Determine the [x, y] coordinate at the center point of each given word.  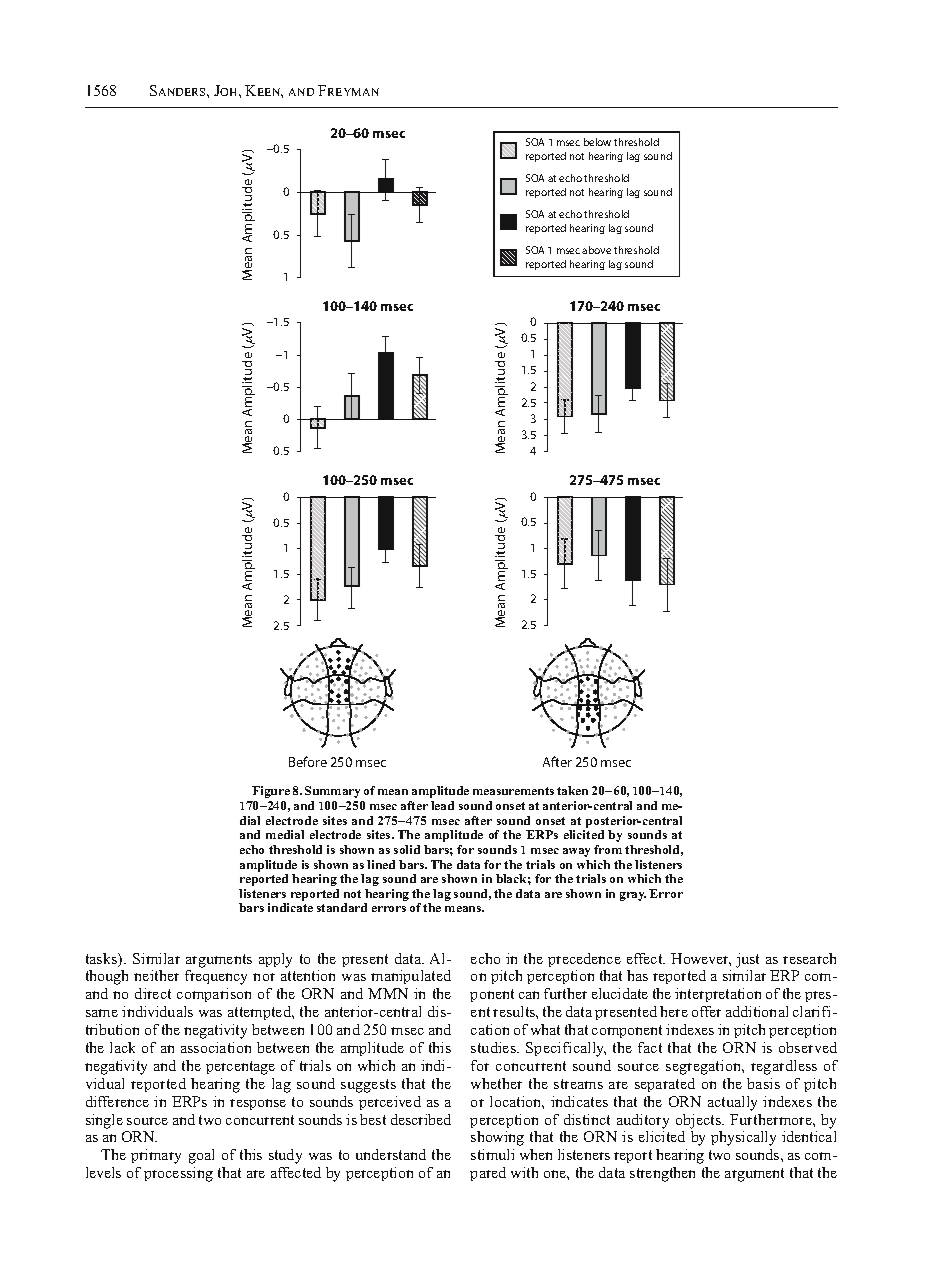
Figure [271, 792]
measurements [513, 791]
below [597, 142]
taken [572, 790]
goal [201, 1156]
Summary [332, 792]
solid [407, 849]
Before [308, 761]
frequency [216, 977]
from [608, 849]
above [596, 250]
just [747, 960]
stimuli [492, 1154]
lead [442, 805]
